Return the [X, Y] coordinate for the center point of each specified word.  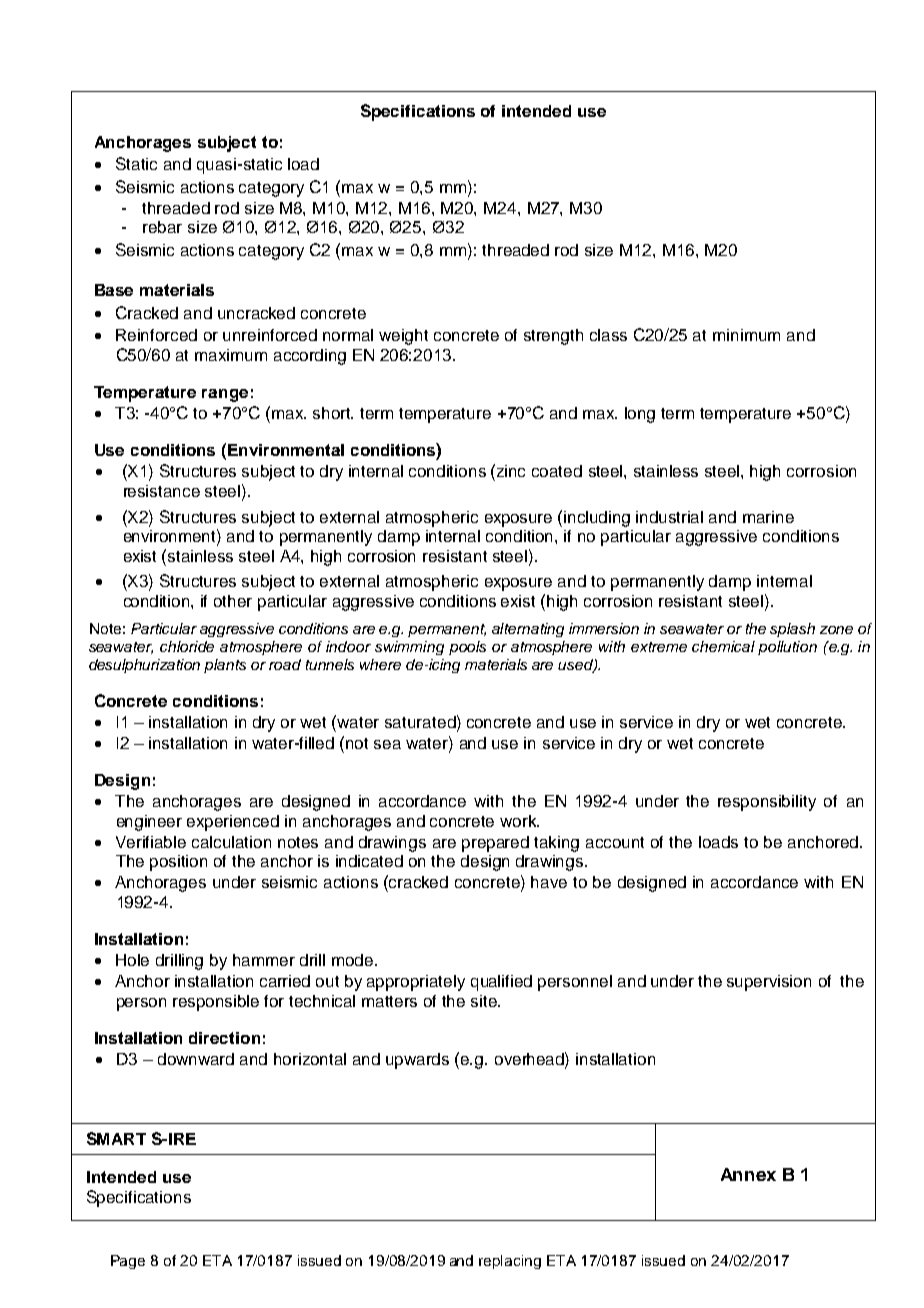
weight [403, 337]
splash [792, 630]
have [549, 882]
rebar [162, 227]
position [178, 863]
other [233, 601]
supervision [769, 983]
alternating [528, 630]
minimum [746, 335]
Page [128, 1262]
